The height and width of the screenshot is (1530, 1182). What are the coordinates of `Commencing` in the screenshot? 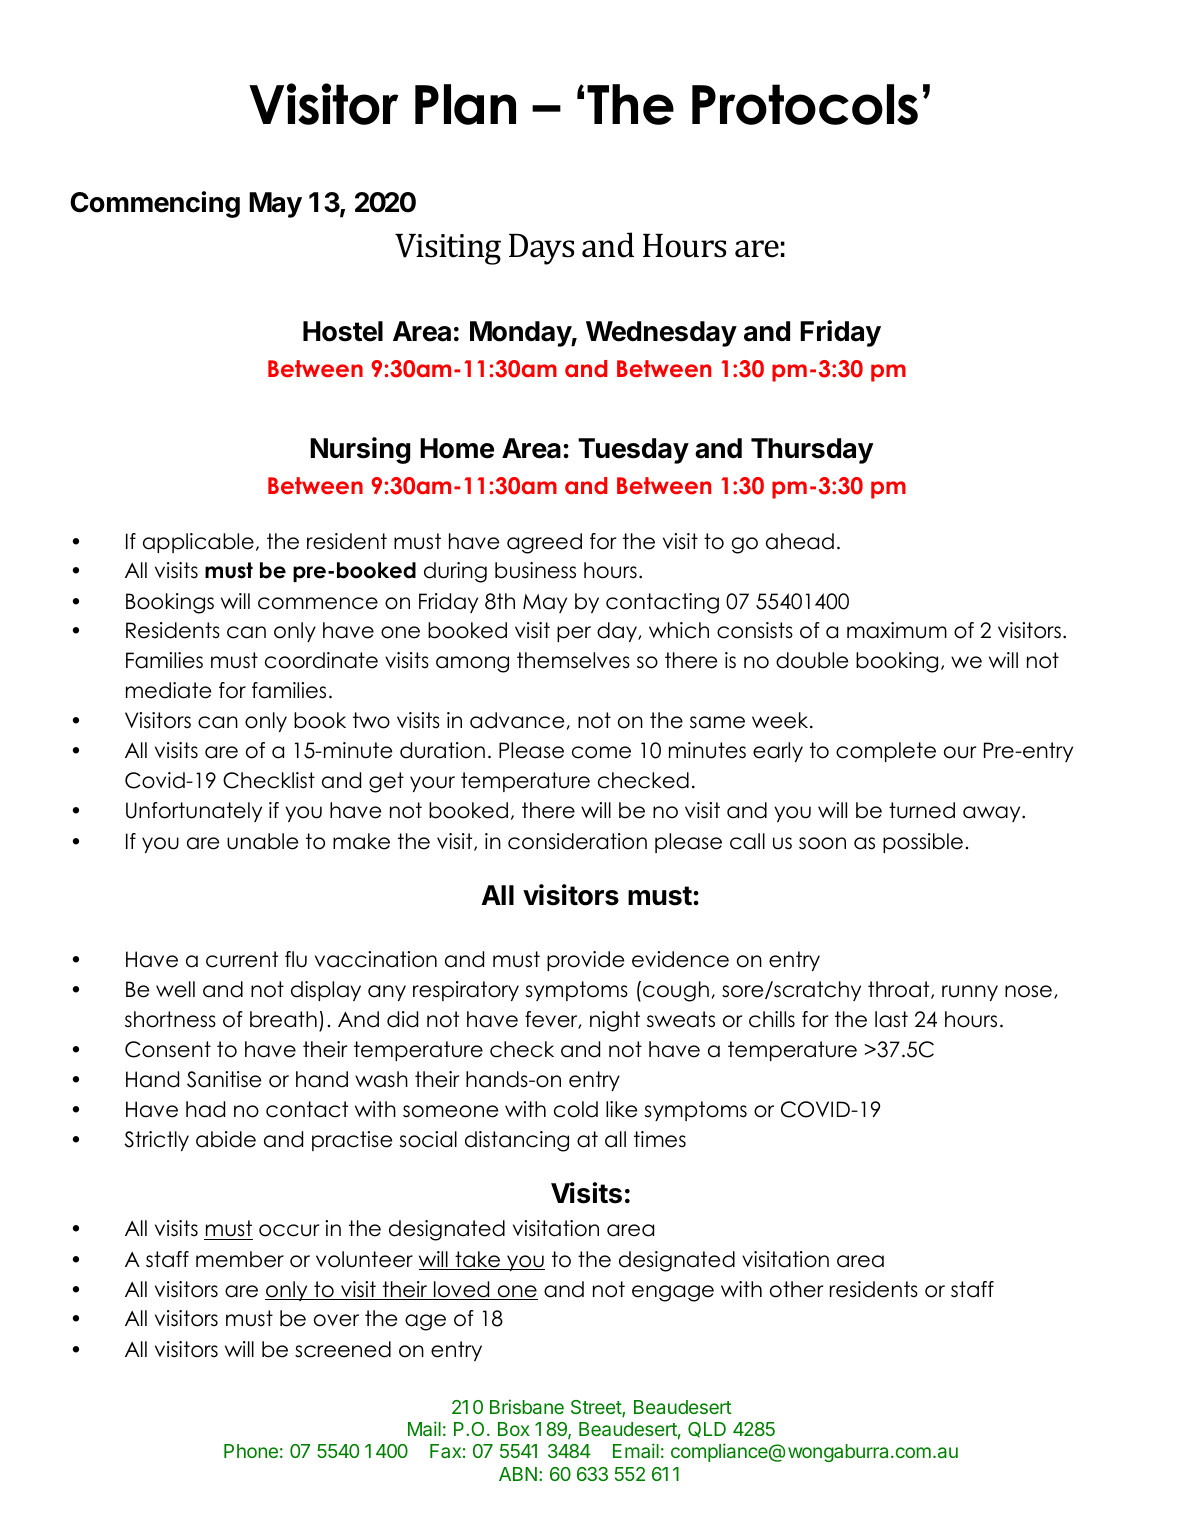 It's located at (155, 204).
